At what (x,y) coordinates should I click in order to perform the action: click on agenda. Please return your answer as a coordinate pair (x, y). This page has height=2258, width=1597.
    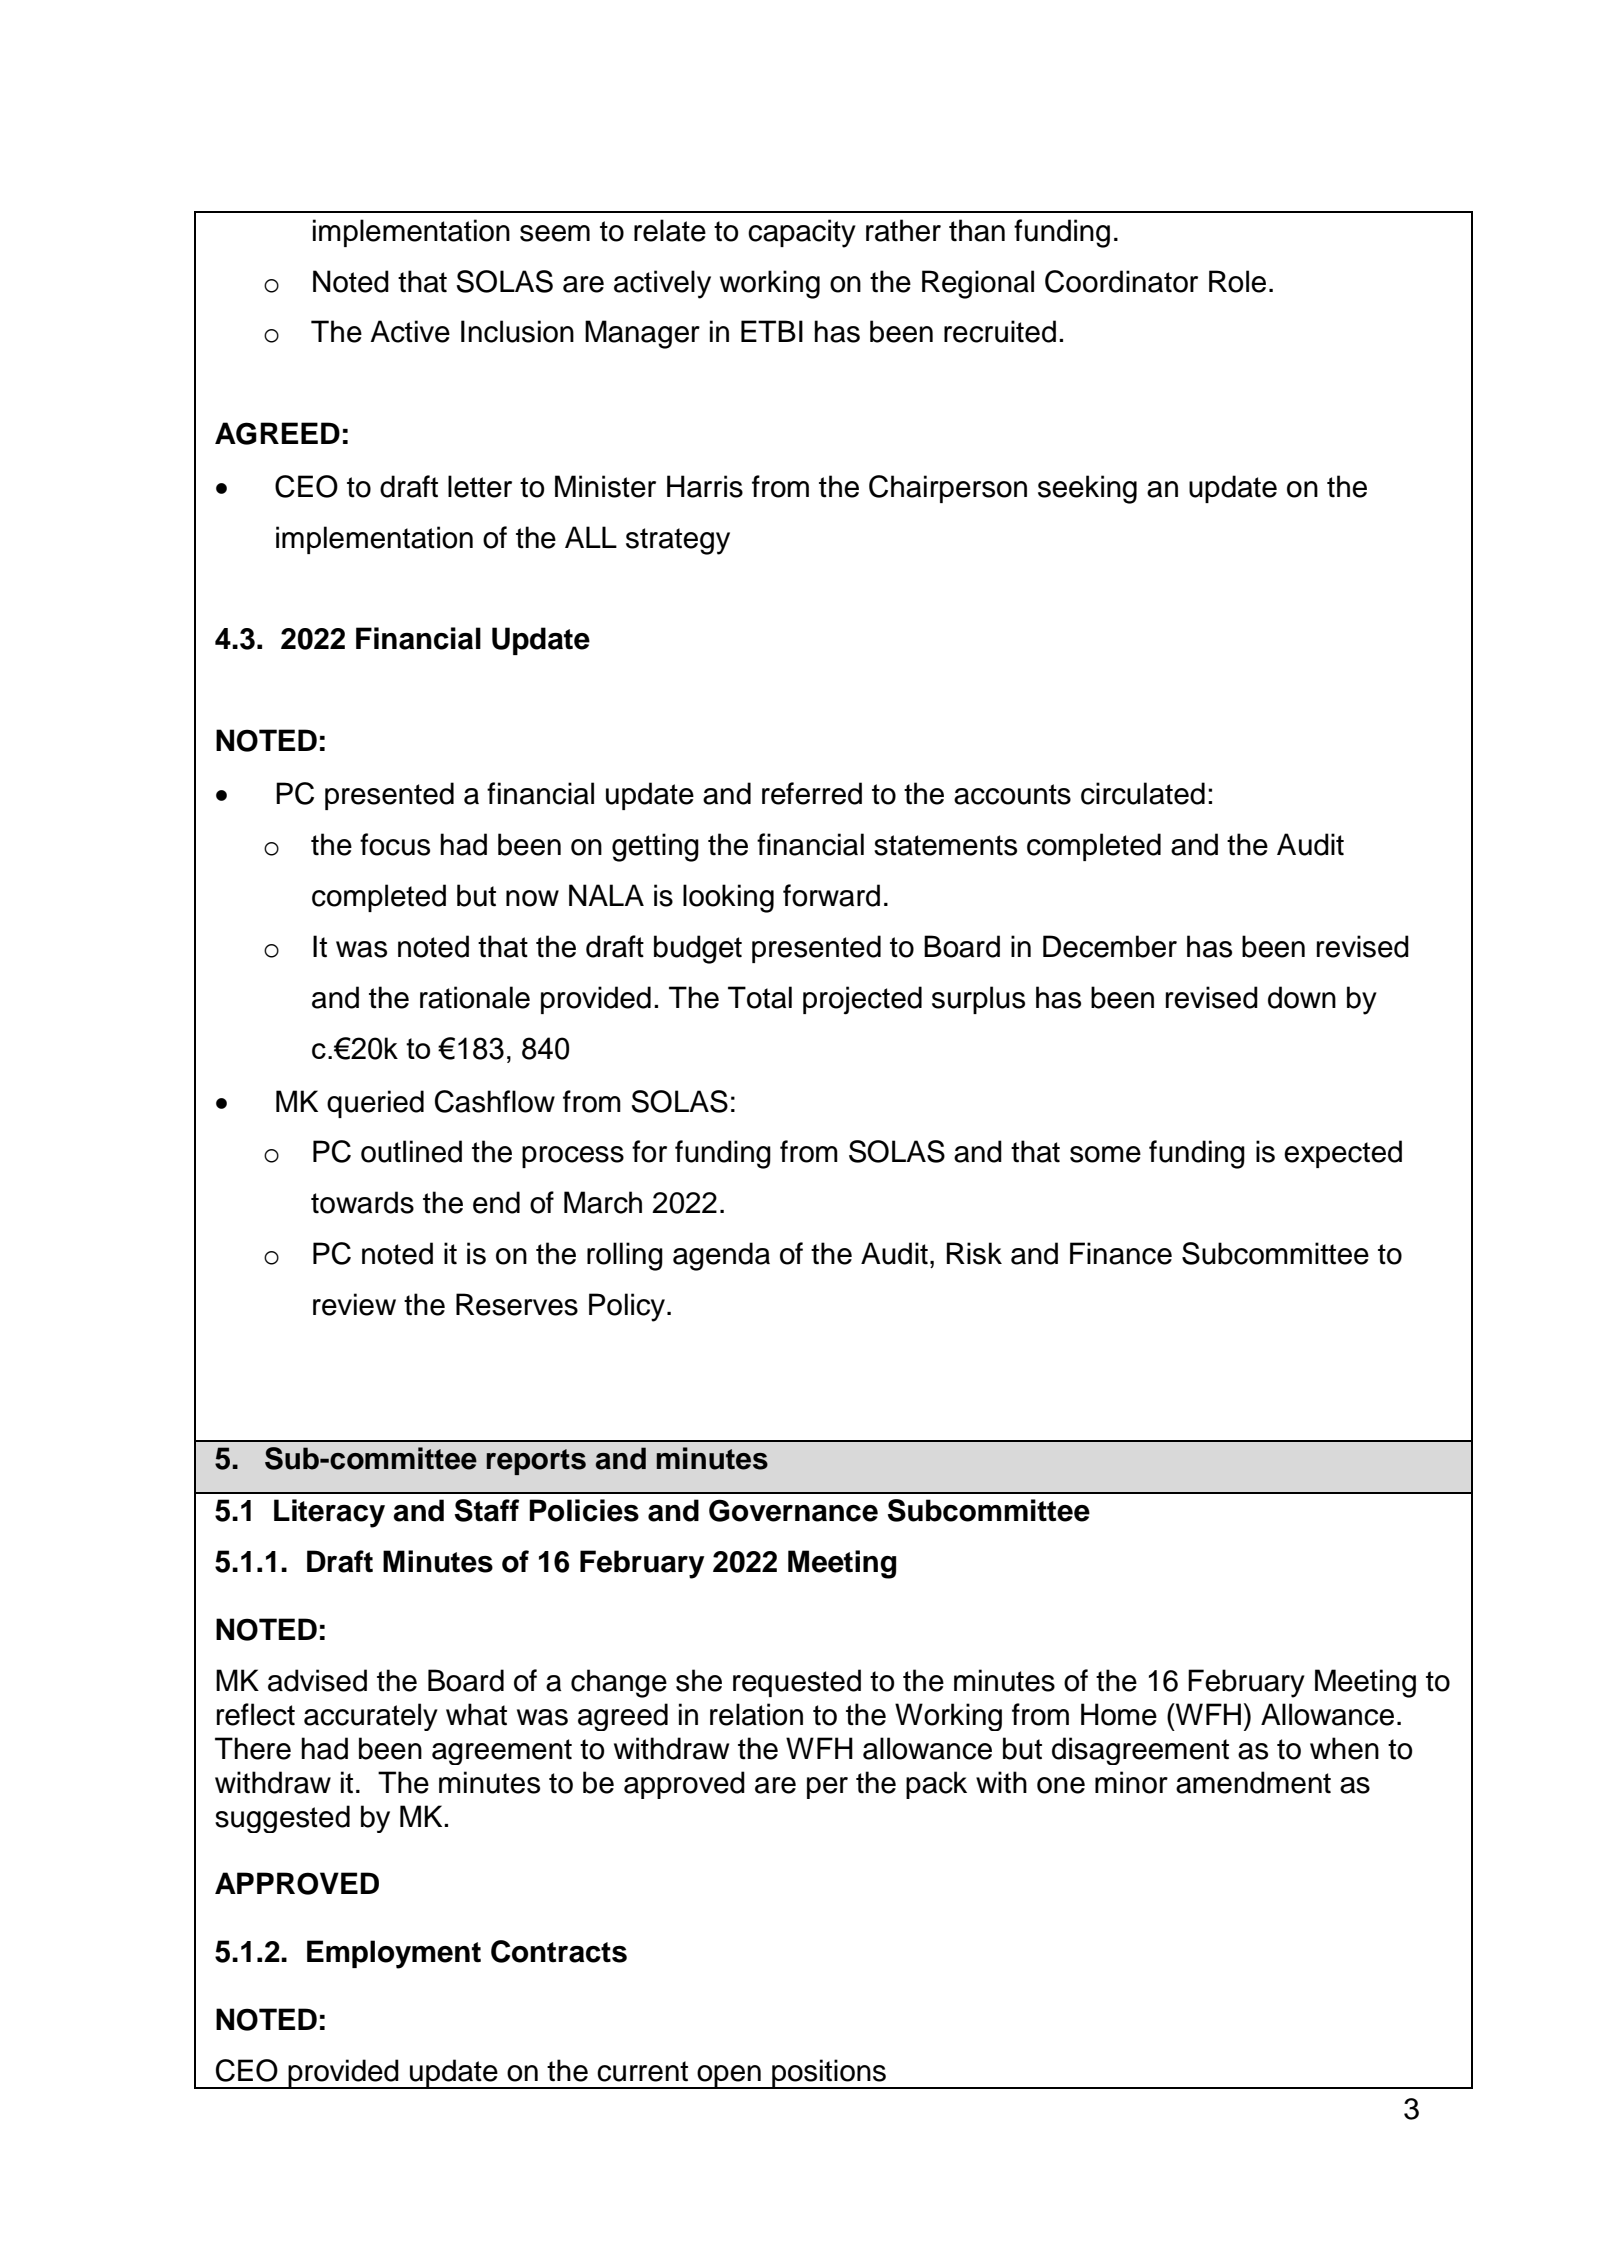
    Looking at the image, I should click on (721, 1256).
